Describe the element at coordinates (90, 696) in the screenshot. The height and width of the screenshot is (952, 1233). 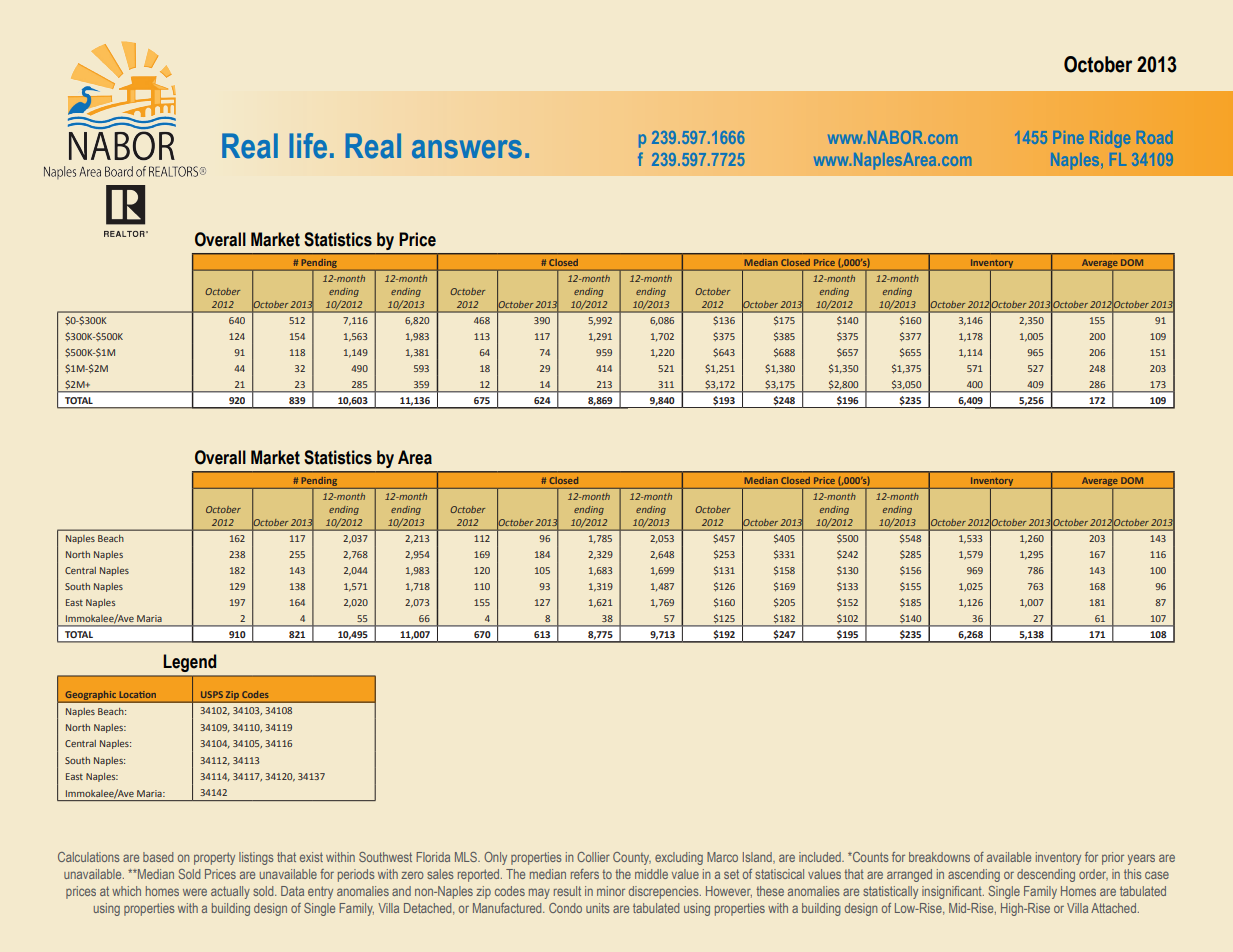
I see `Geographic` at that location.
